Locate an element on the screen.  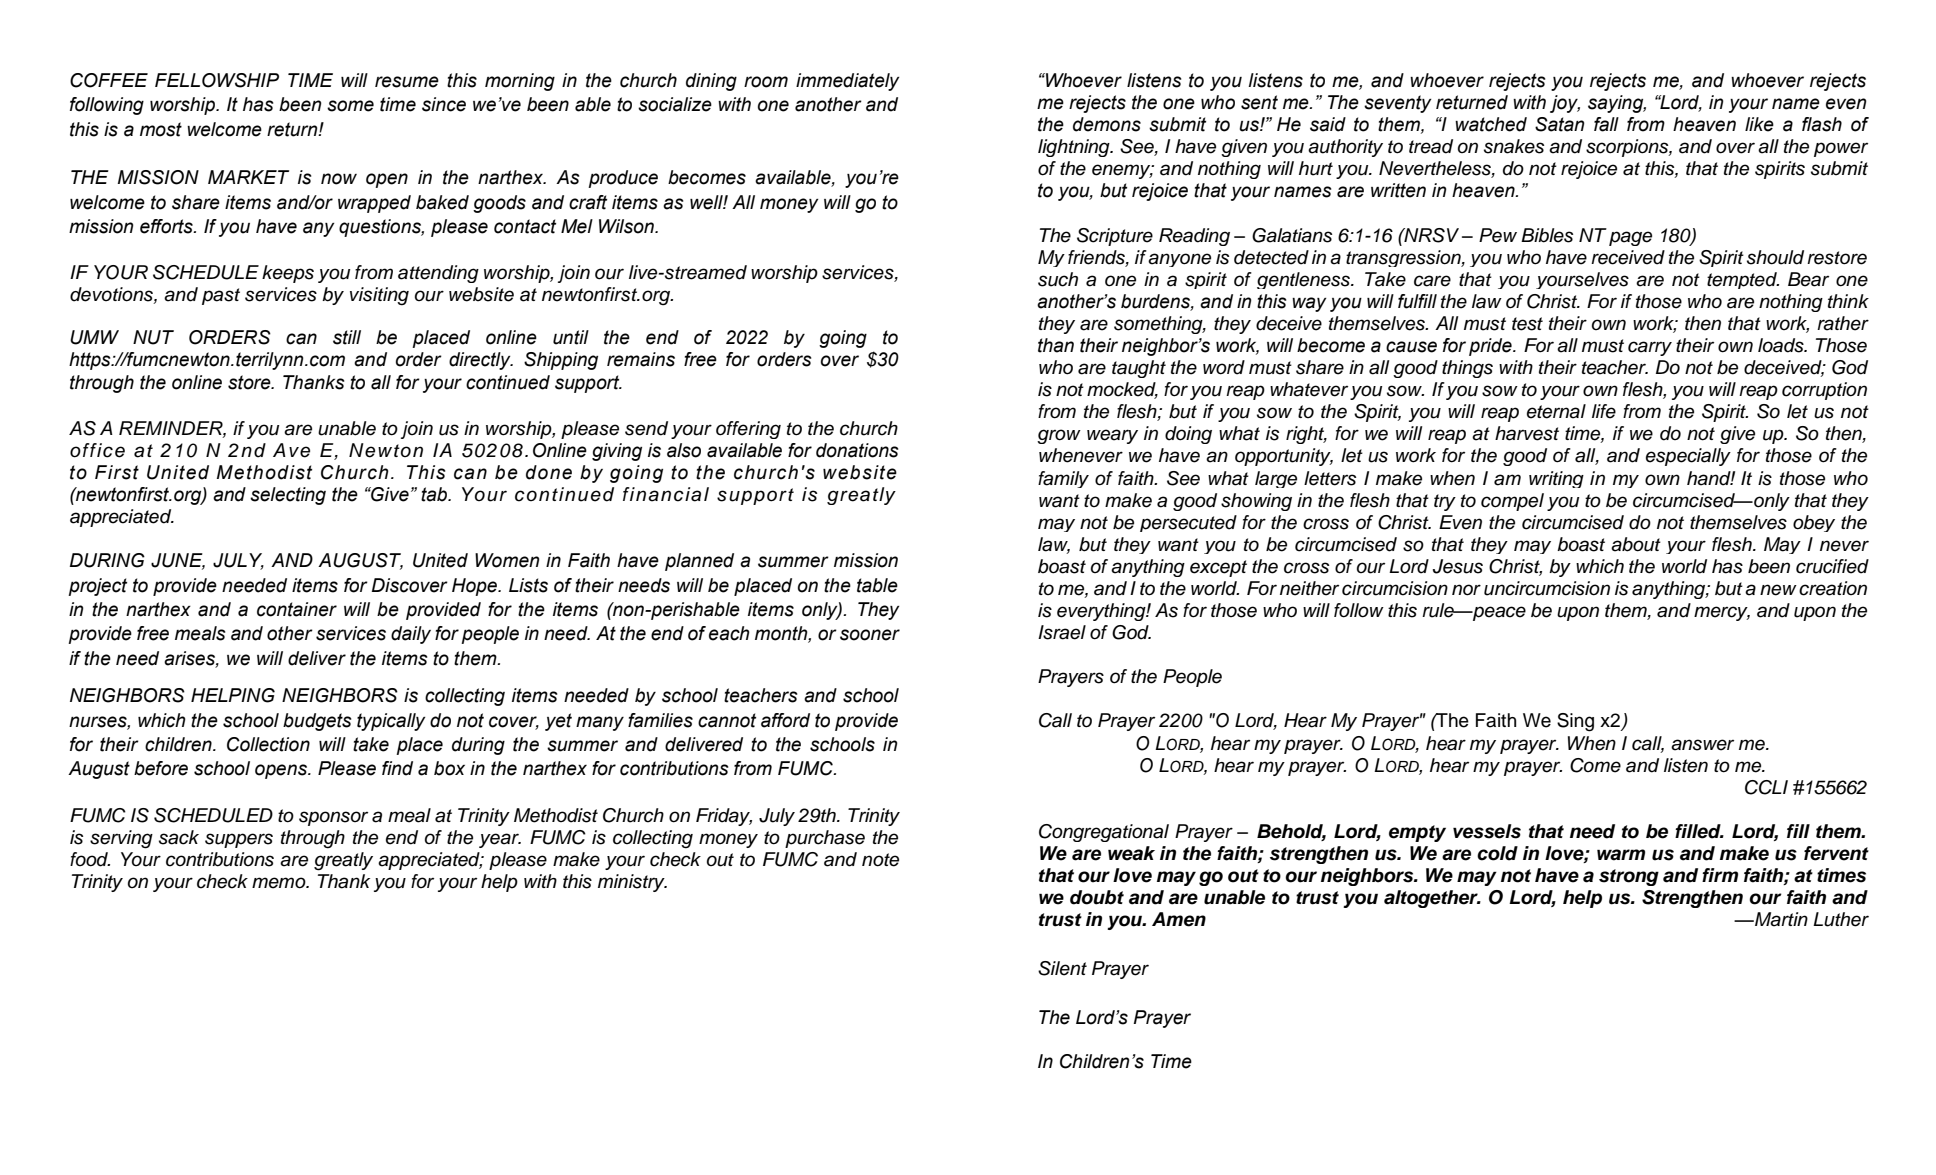
still is located at coordinates (347, 337).
